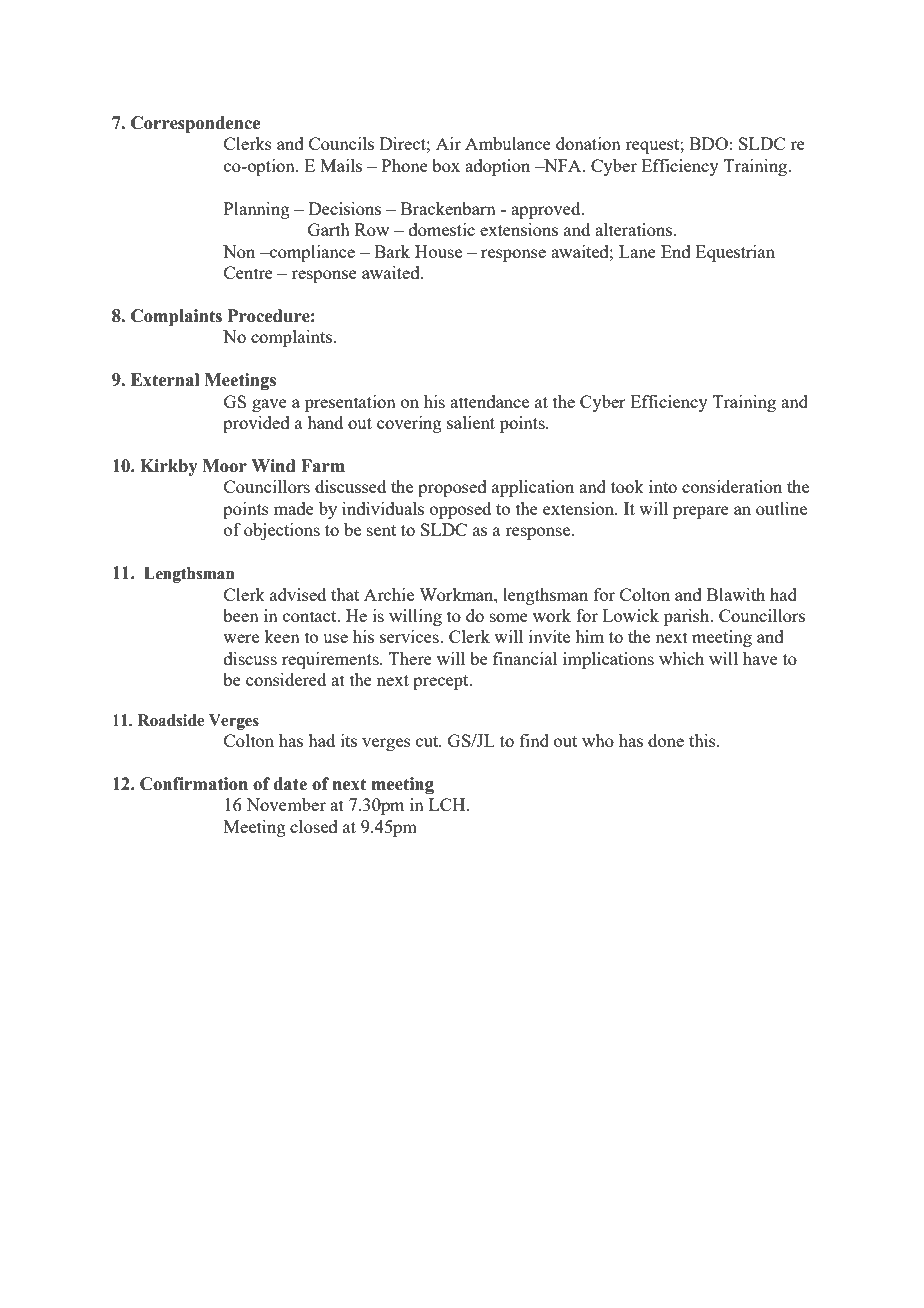  What do you see at coordinates (196, 124) in the screenshot?
I see `Correspondence` at bounding box center [196, 124].
